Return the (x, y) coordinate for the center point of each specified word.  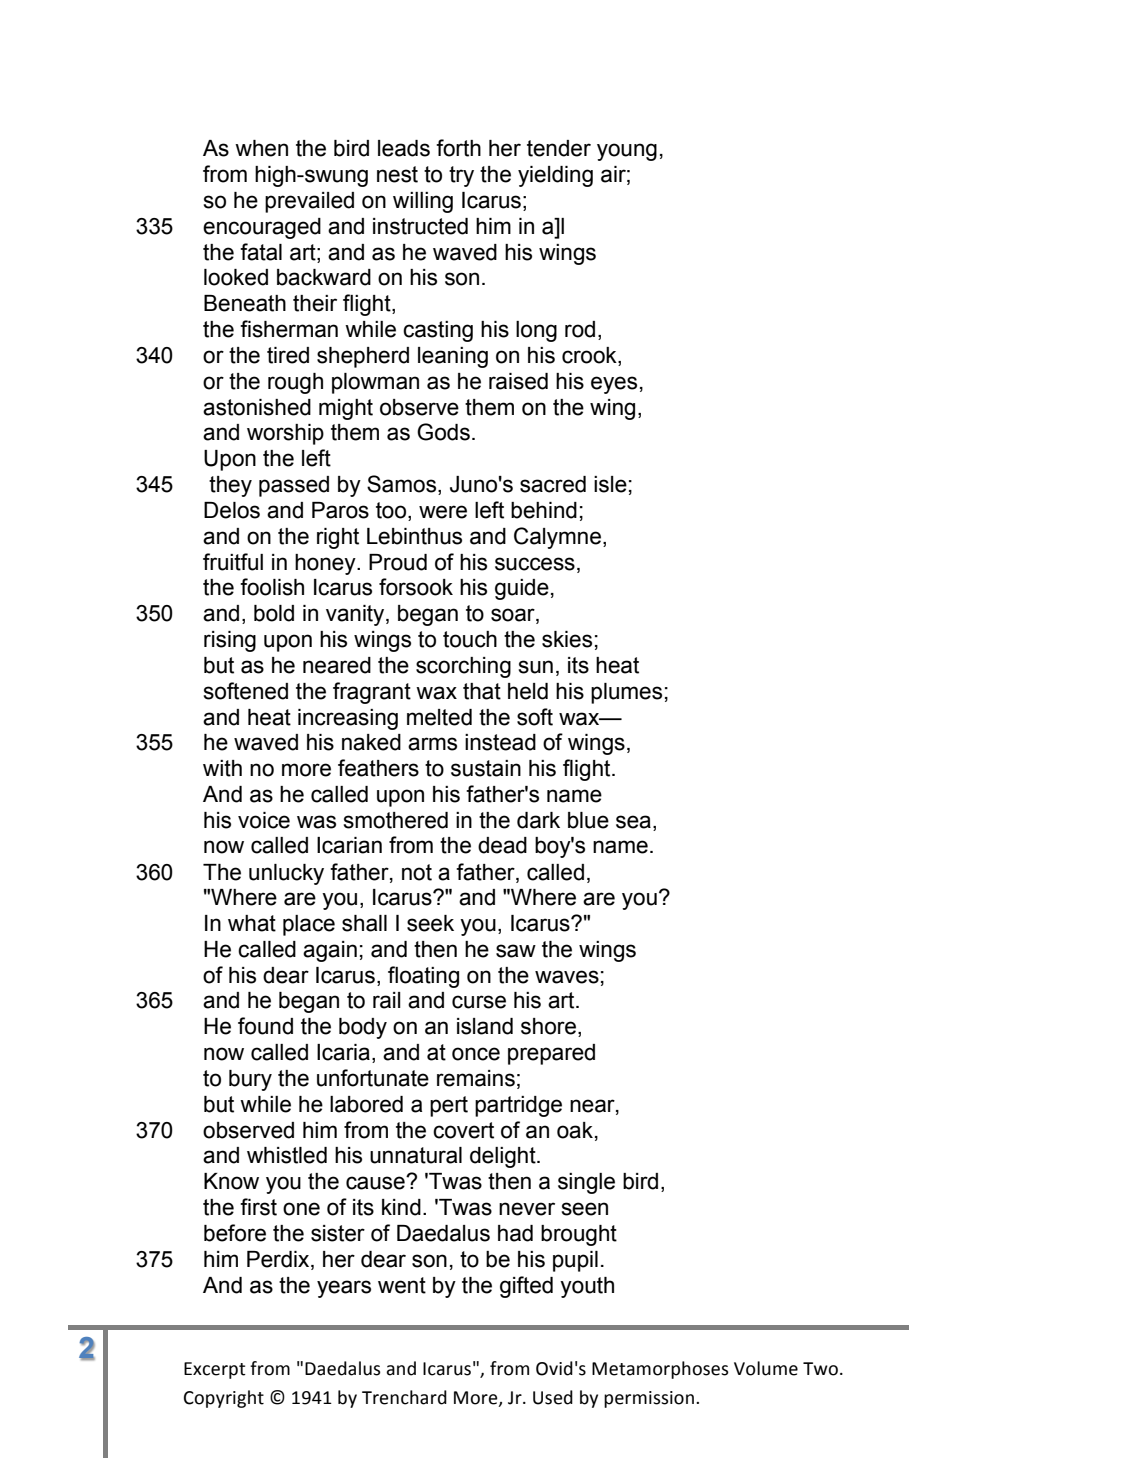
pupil (575, 1261)
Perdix (279, 1259)
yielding (555, 176)
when (261, 148)
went (402, 1285)
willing (423, 202)
